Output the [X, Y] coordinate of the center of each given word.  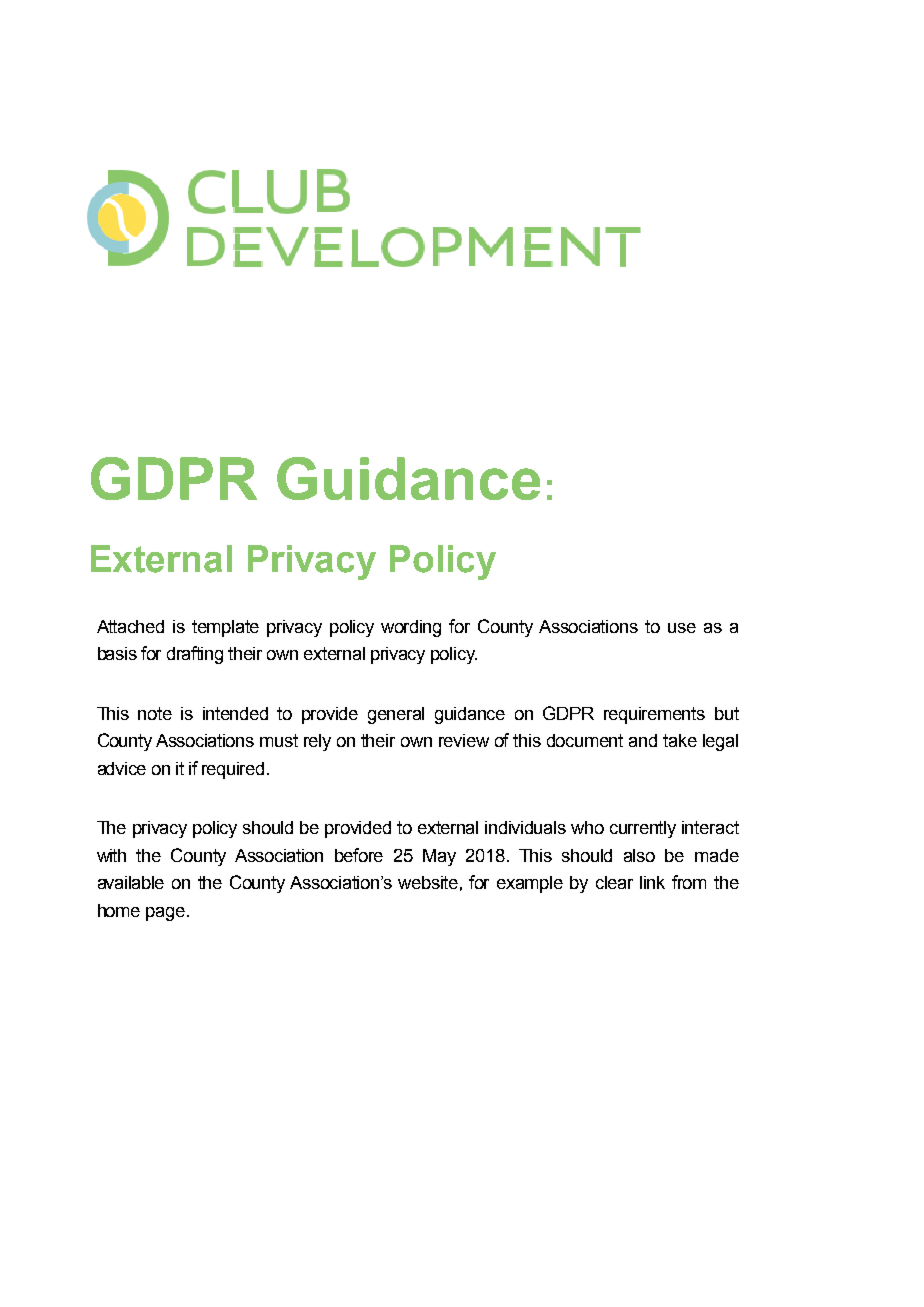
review [464, 740]
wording [411, 628]
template [225, 628]
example [530, 884]
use [682, 628]
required [233, 770]
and [643, 740]
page [165, 914]
